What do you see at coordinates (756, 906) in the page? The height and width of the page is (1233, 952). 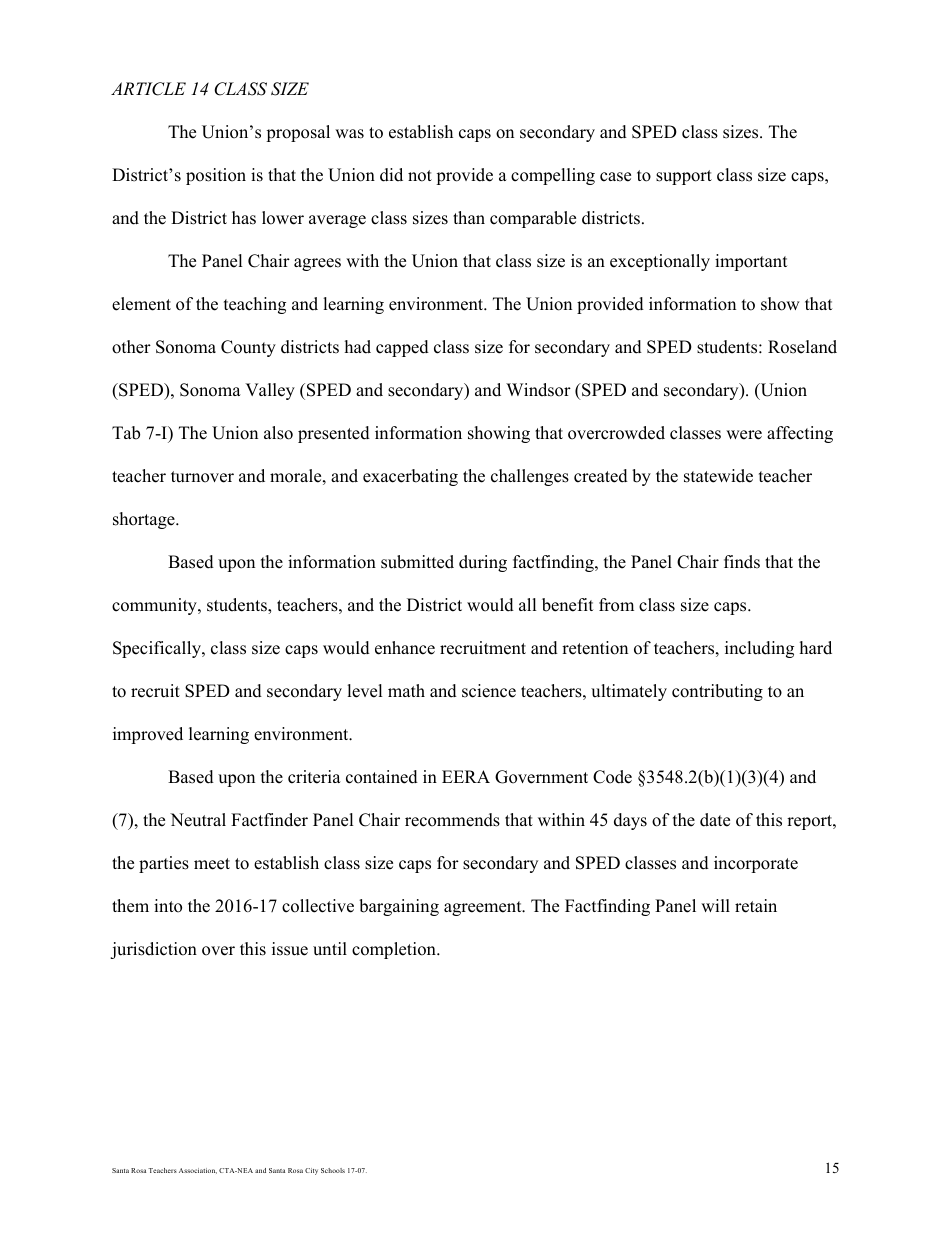 I see `retain` at bounding box center [756, 906].
